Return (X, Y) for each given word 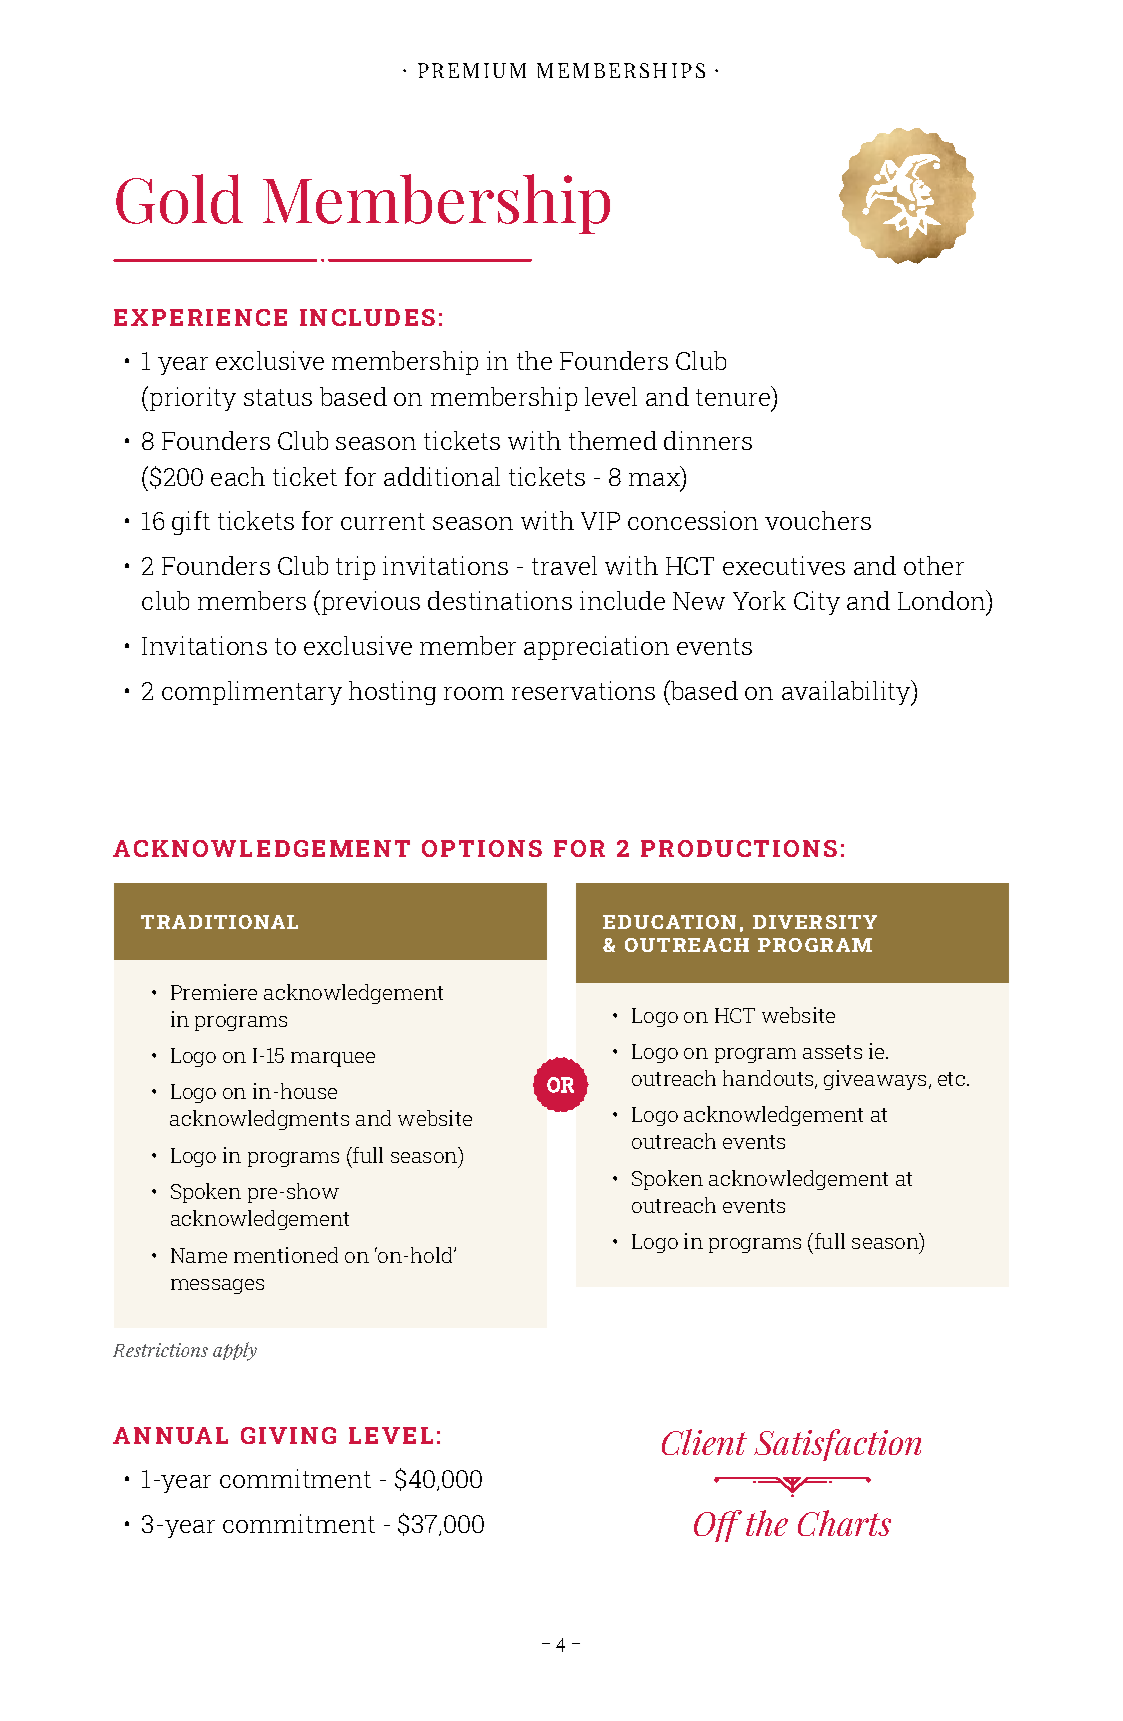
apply (235, 1351)
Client (704, 1442)
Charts (844, 1523)
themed (613, 440)
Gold (179, 199)
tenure (734, 396)
